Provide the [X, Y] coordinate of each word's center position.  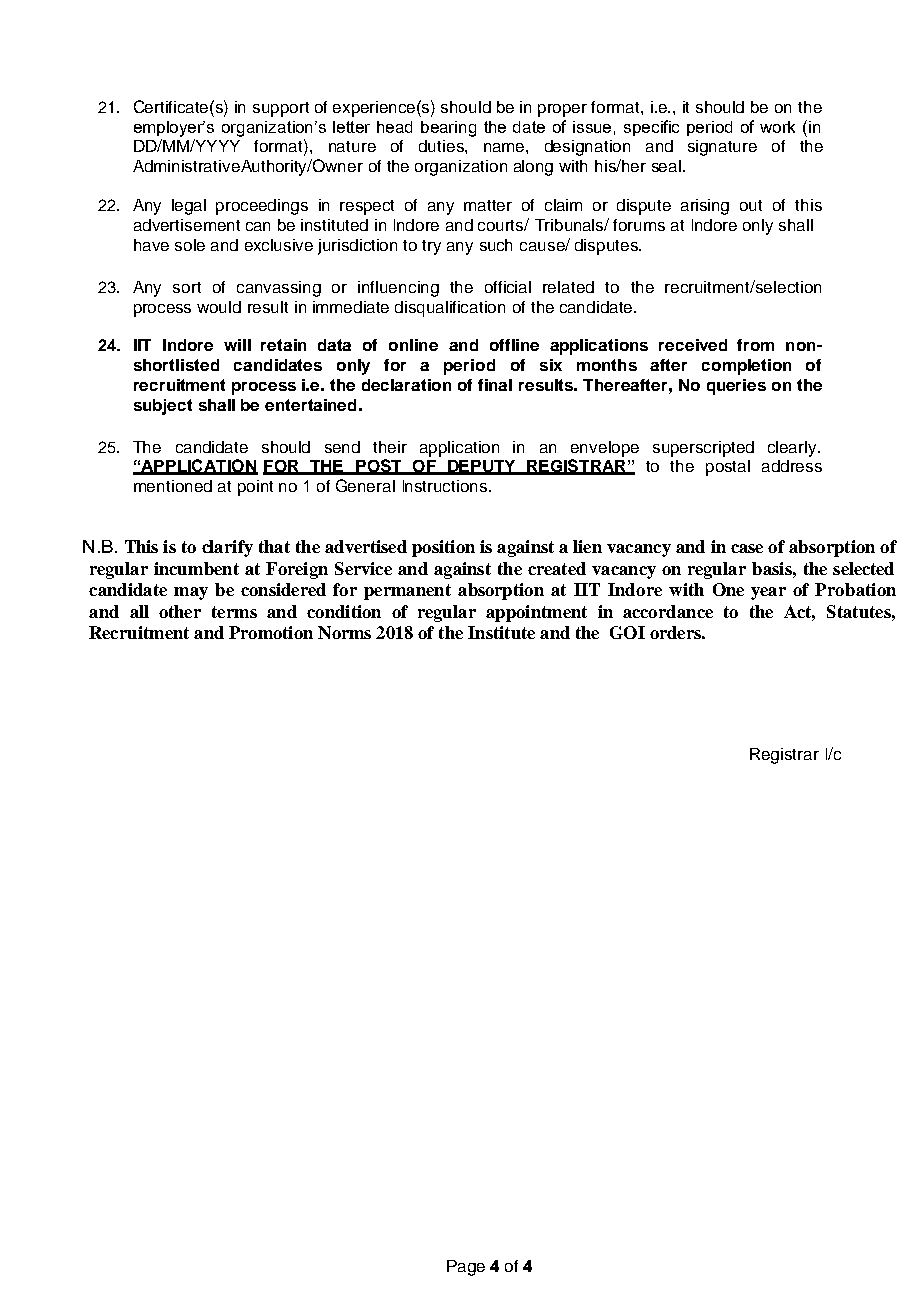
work [777, 127]
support [281, 109]
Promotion [271, 632]
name [505, 147]
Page [466, 1268]
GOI [627, 632]
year [768, 593]
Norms [344, 632]
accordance [668, 611]
